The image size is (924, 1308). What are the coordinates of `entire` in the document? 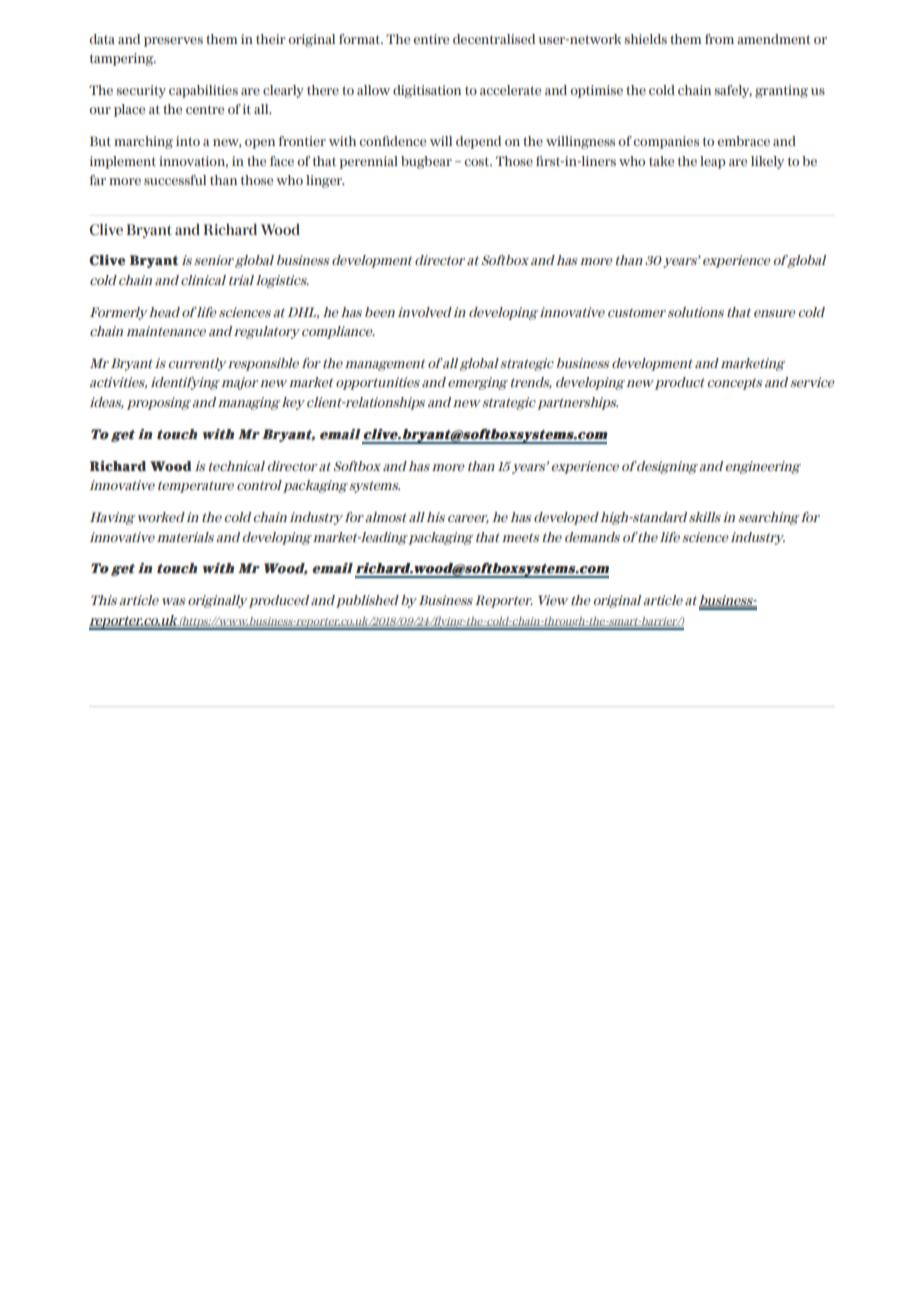 It's located at (431, 39).
